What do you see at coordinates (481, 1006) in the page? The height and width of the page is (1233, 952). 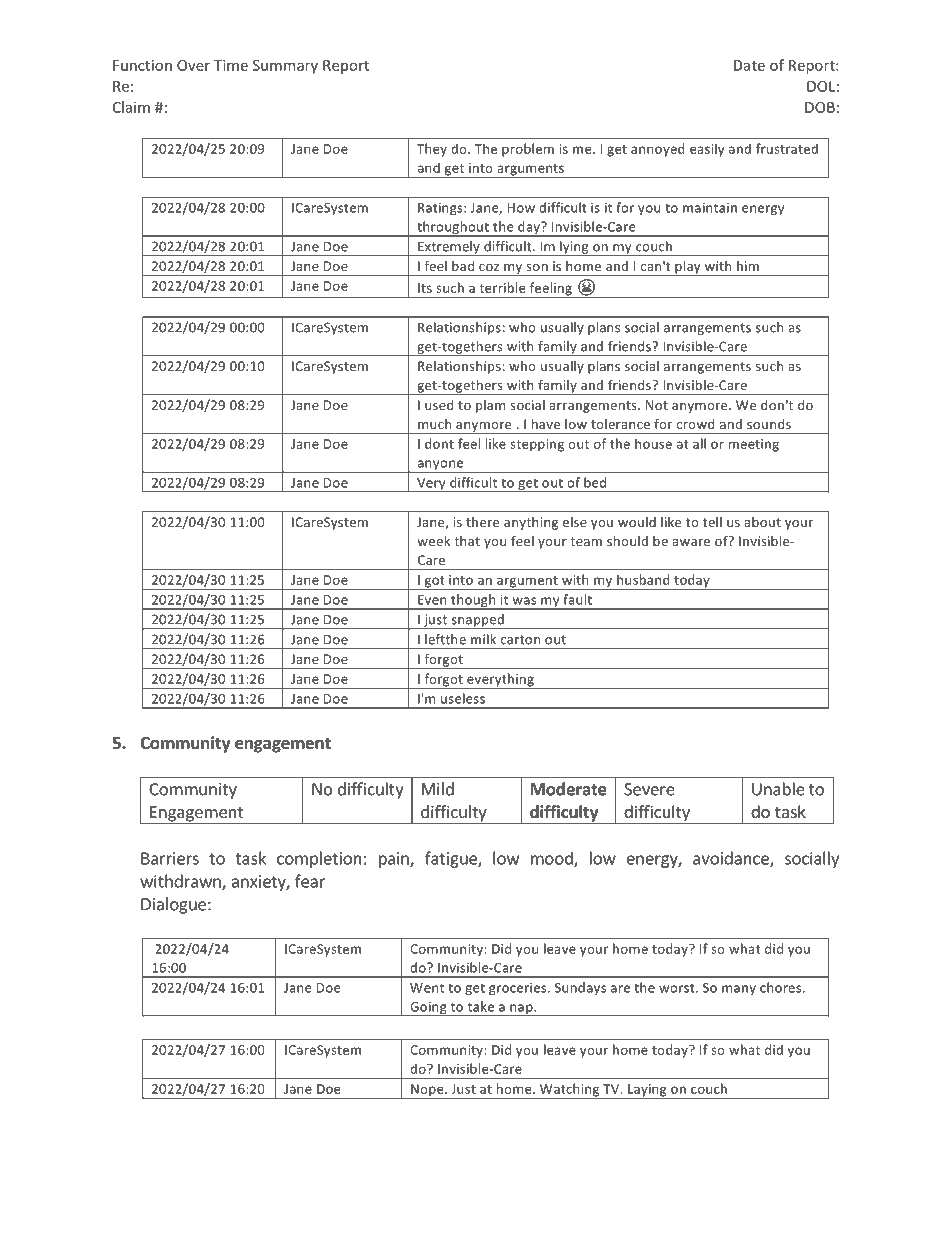 I see `take` at bounding box center [481, 1006].
